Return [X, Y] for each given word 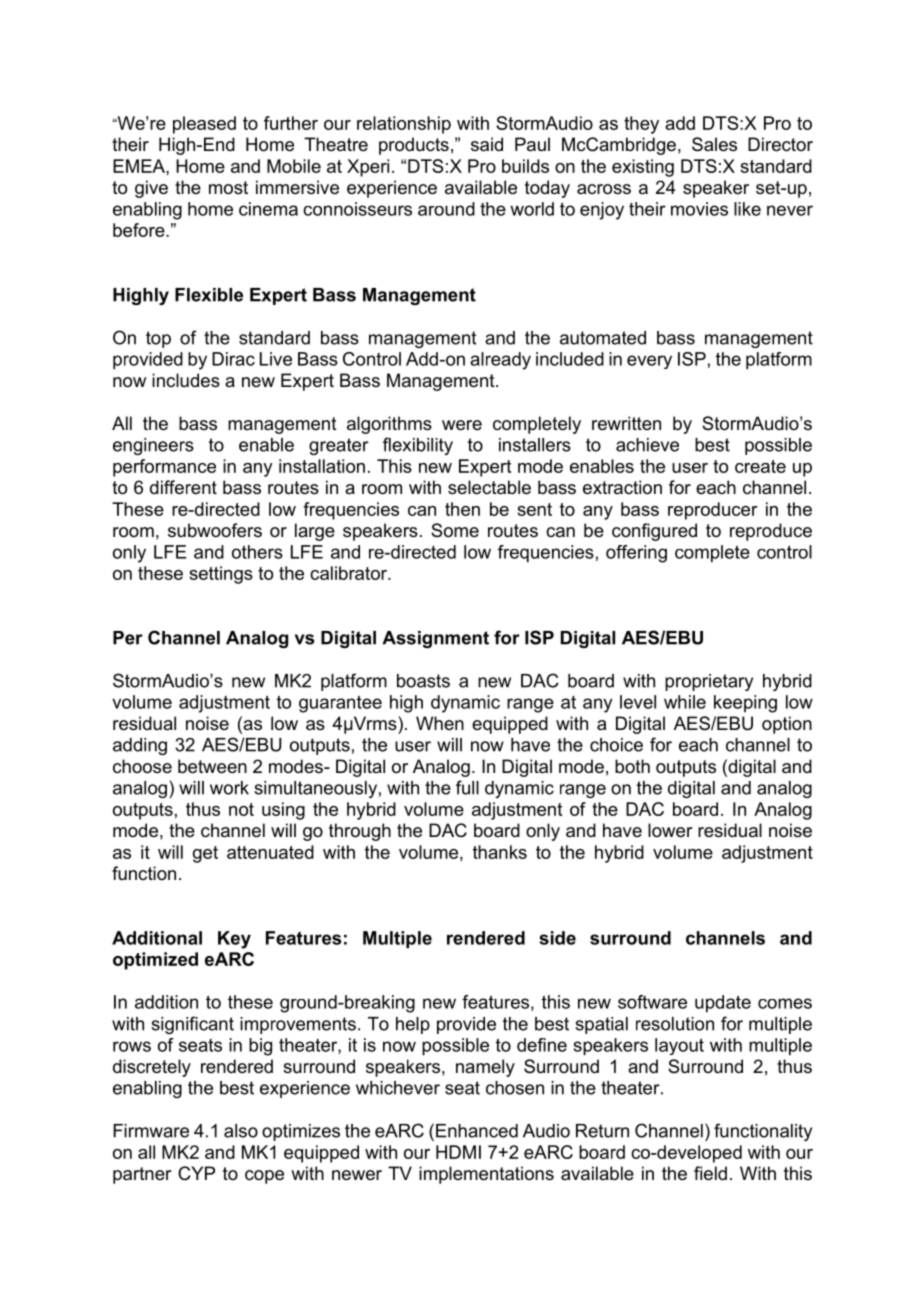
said [487, 144]
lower [670, 830]
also [241, 1131]
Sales [714, 144]
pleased [204, 125]
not [241, 809]
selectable [489, 487]
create [760, 466]
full [467, 787]
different [183, 487]
